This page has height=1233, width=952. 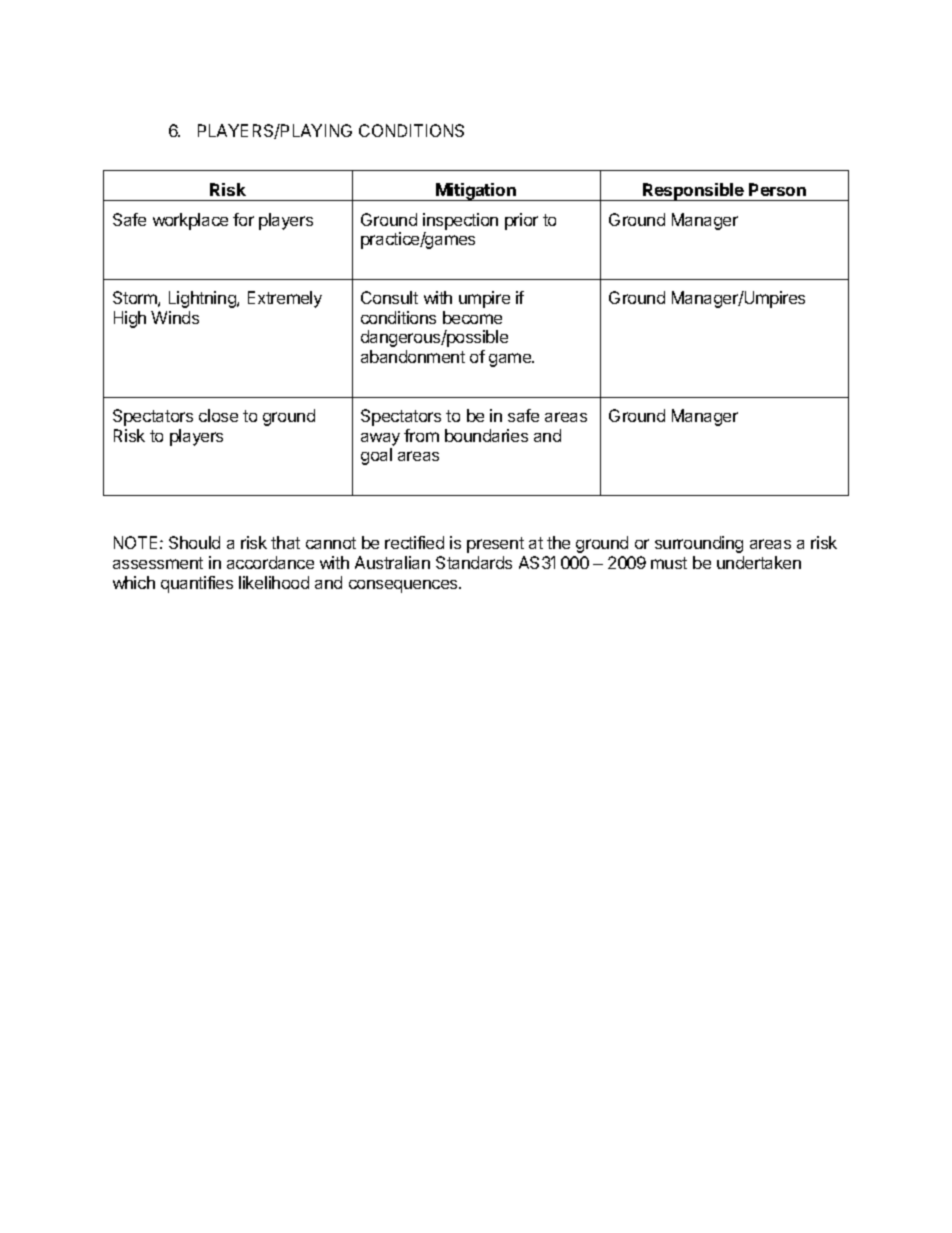 I want to click on workplace, so click(x=190, y=221).
